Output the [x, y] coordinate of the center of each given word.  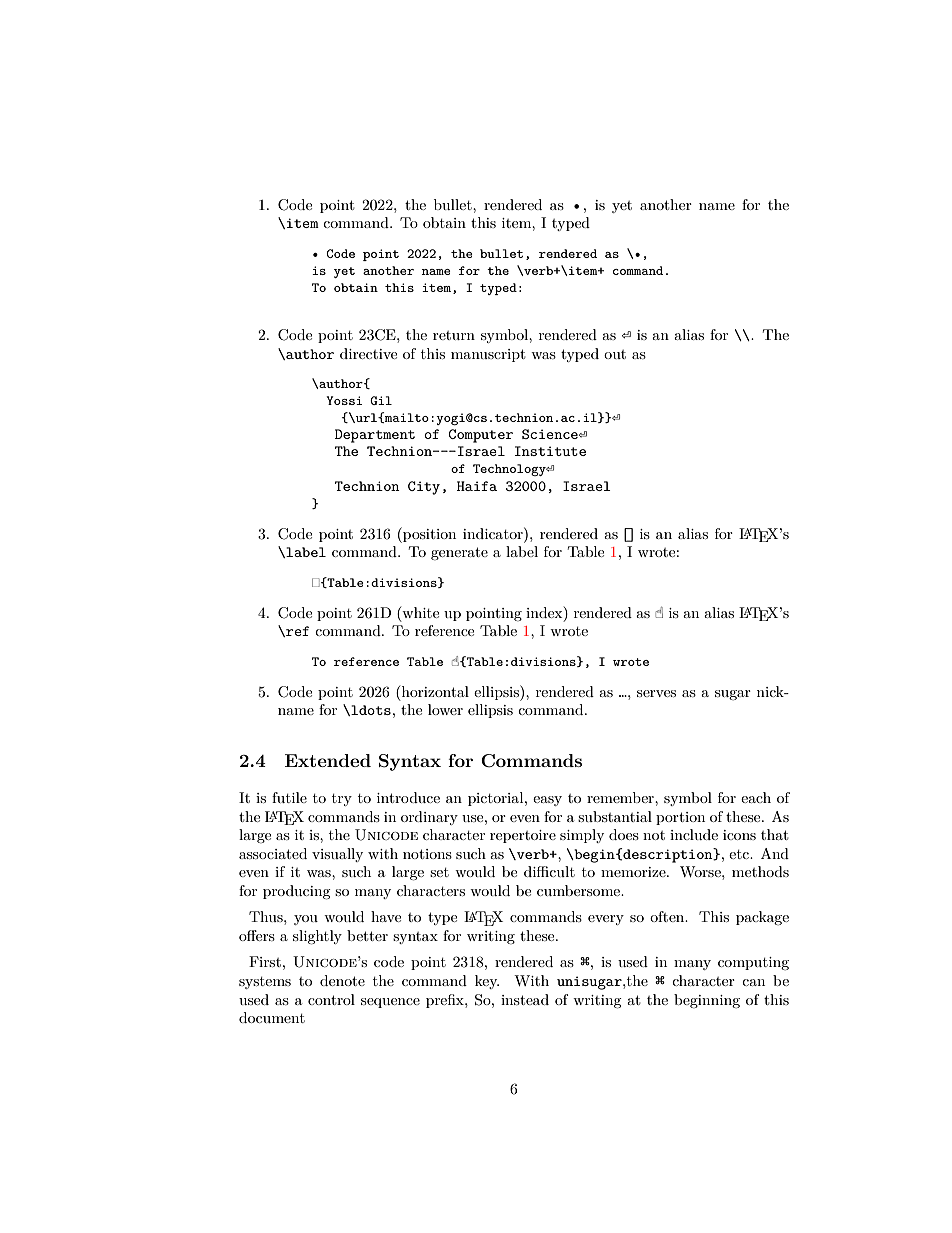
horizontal [434, 691]
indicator [494, 533]
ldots [370, 710]
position [428, 535]
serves [656, 693]
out [615, 354]
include [694, 834]
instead [525, 999]
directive [368, 353]
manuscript [488, 355]
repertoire [523, 836]
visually [337, 855]
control [331, 999]
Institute [550, 451]
